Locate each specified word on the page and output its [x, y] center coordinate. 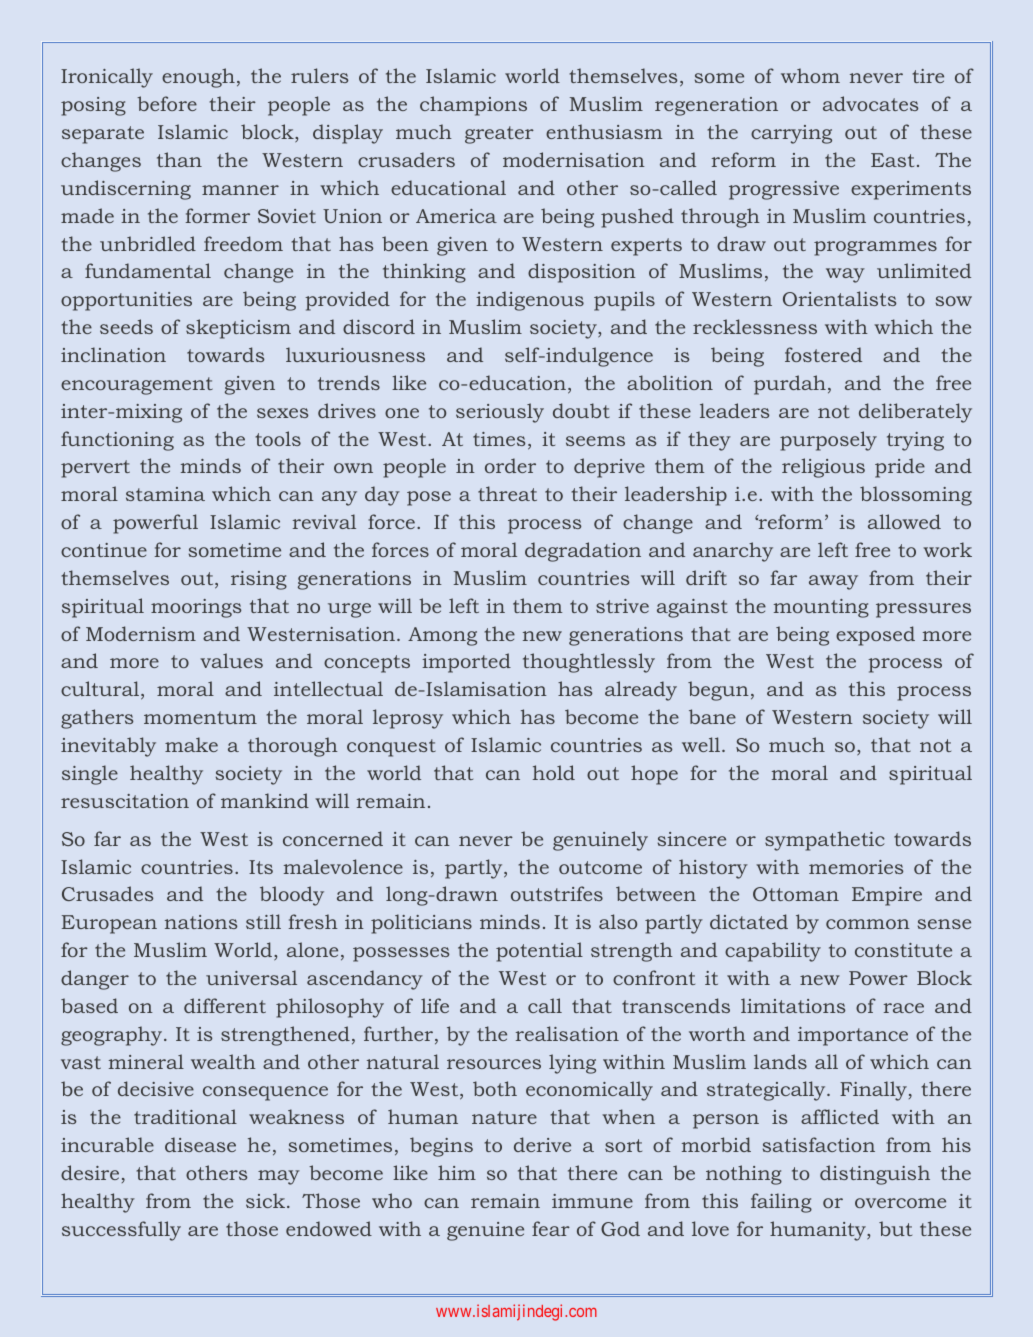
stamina [165, 494]
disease [200, 1144]
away [833, 582]
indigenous [530, 301]
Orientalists [839, 298]
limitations [793, 1005]
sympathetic [825, 841]
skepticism [238, 329]
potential [539, 952]
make [191, 744]
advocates [870, 103]
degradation [583, 552]
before [167, 103]
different [225, 1005]
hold [554, 772]
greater [499, 135]
